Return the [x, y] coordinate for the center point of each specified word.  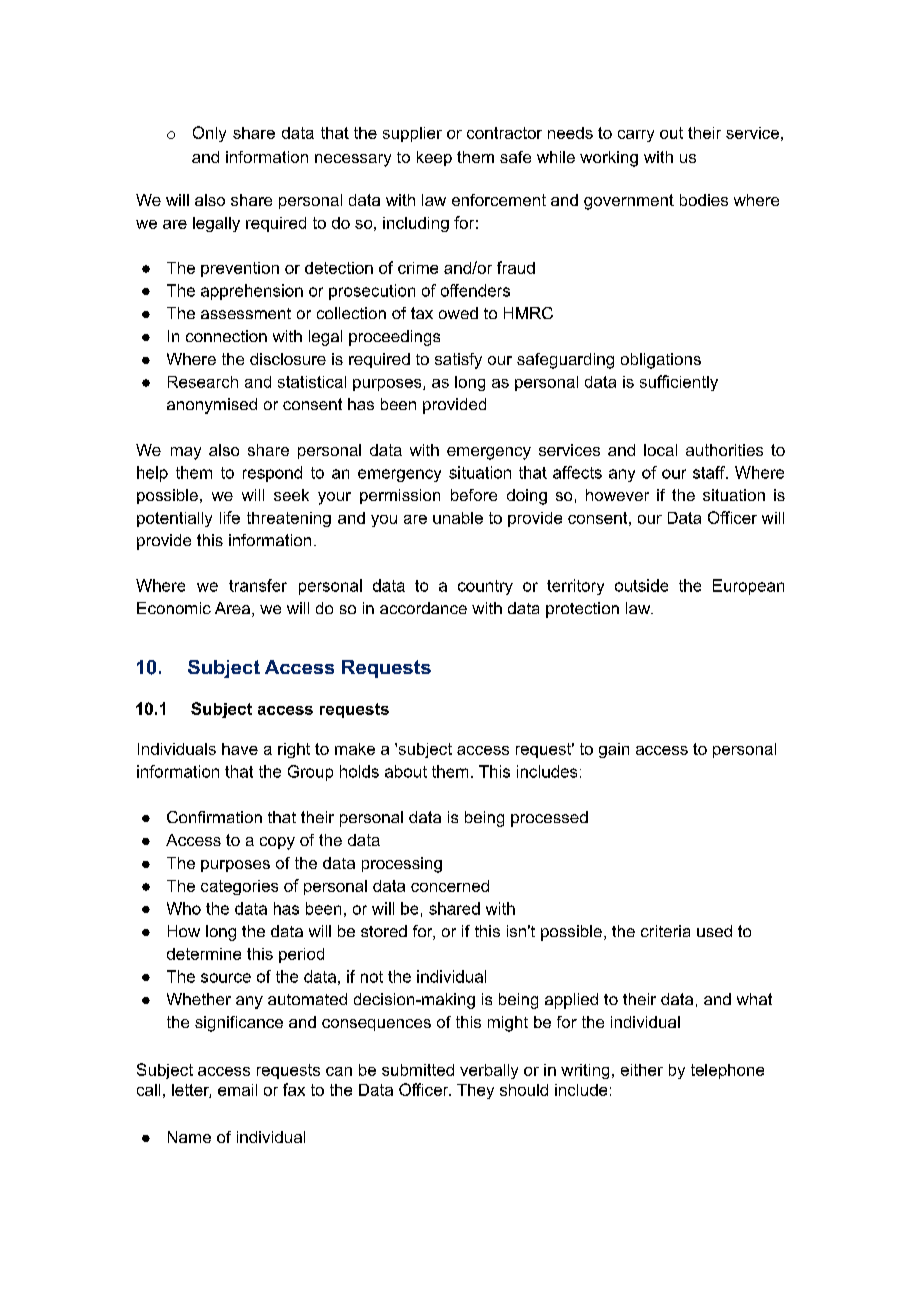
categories [239, 887]
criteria [665, 931]
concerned [450, 886]
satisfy [458, 361]
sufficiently [679, 383]
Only [209, 134]
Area [232, 608]
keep [434, 158]
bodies [704, 200]
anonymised [212, 406]
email [237, 1090]
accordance [423, 608]
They [475, 1091]
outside [641, 585]
